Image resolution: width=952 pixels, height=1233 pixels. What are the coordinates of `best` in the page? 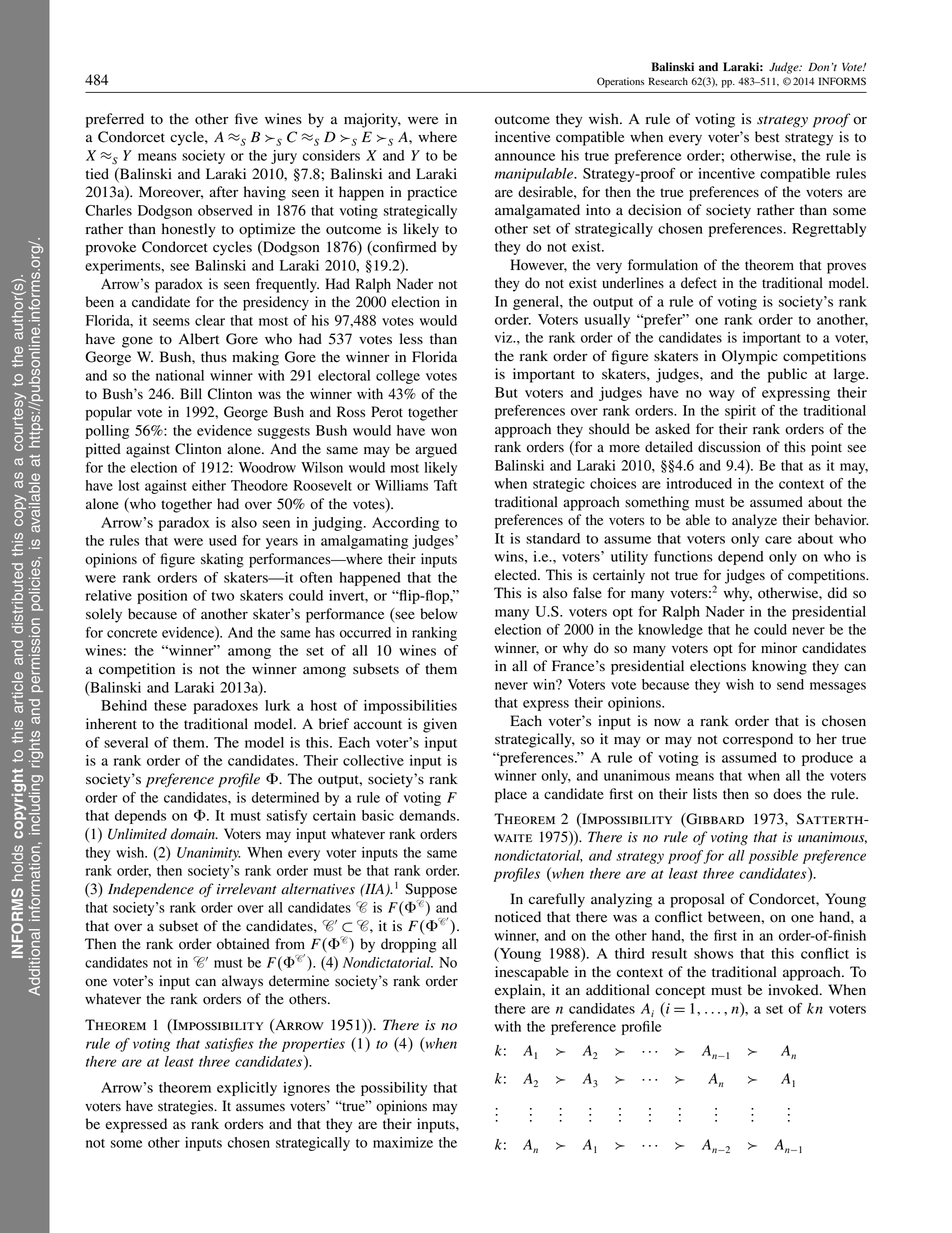 It's located at (767, 137).
